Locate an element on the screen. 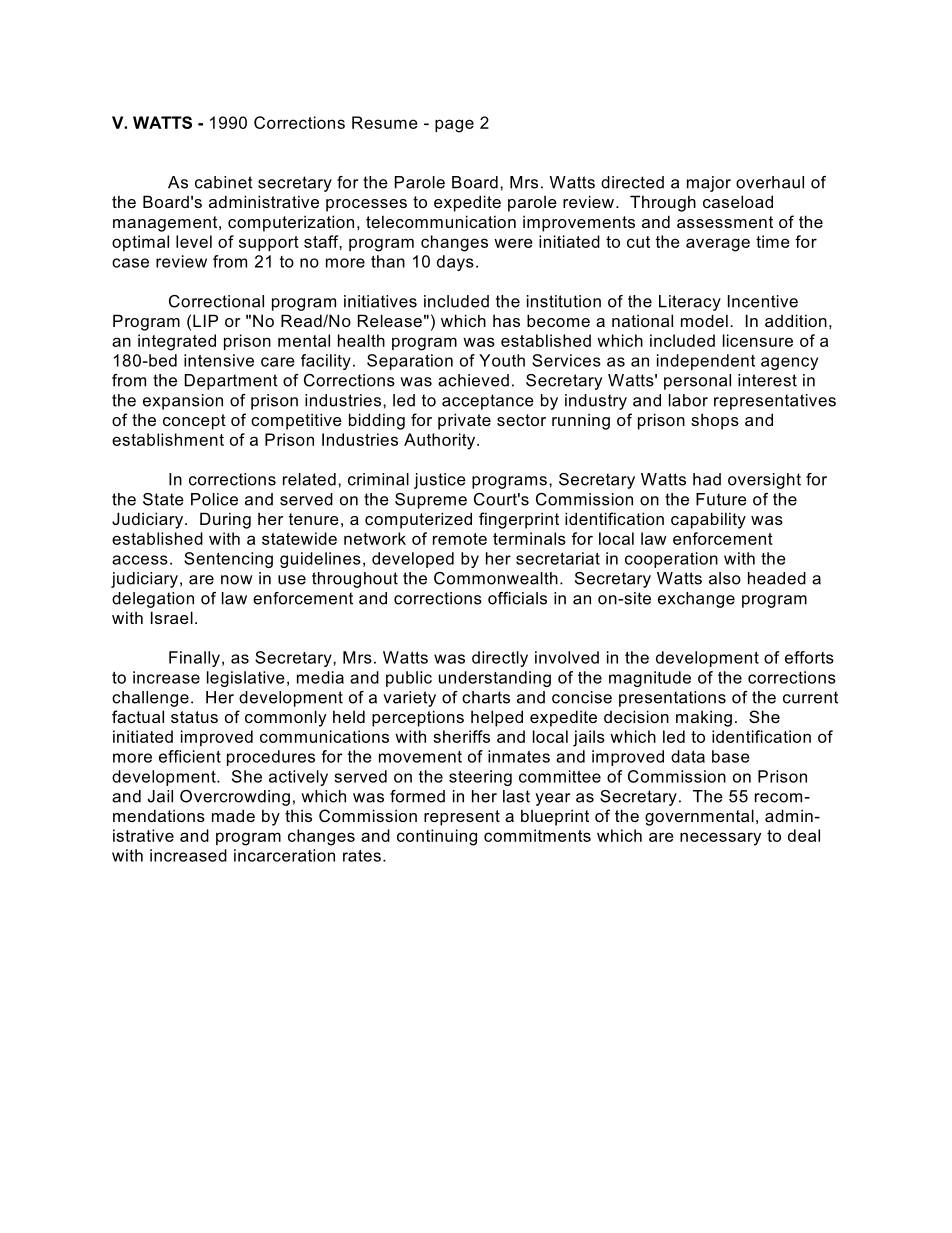 This screenshot has width=952, height=1233. concept is located at coordinates (194, 422).
